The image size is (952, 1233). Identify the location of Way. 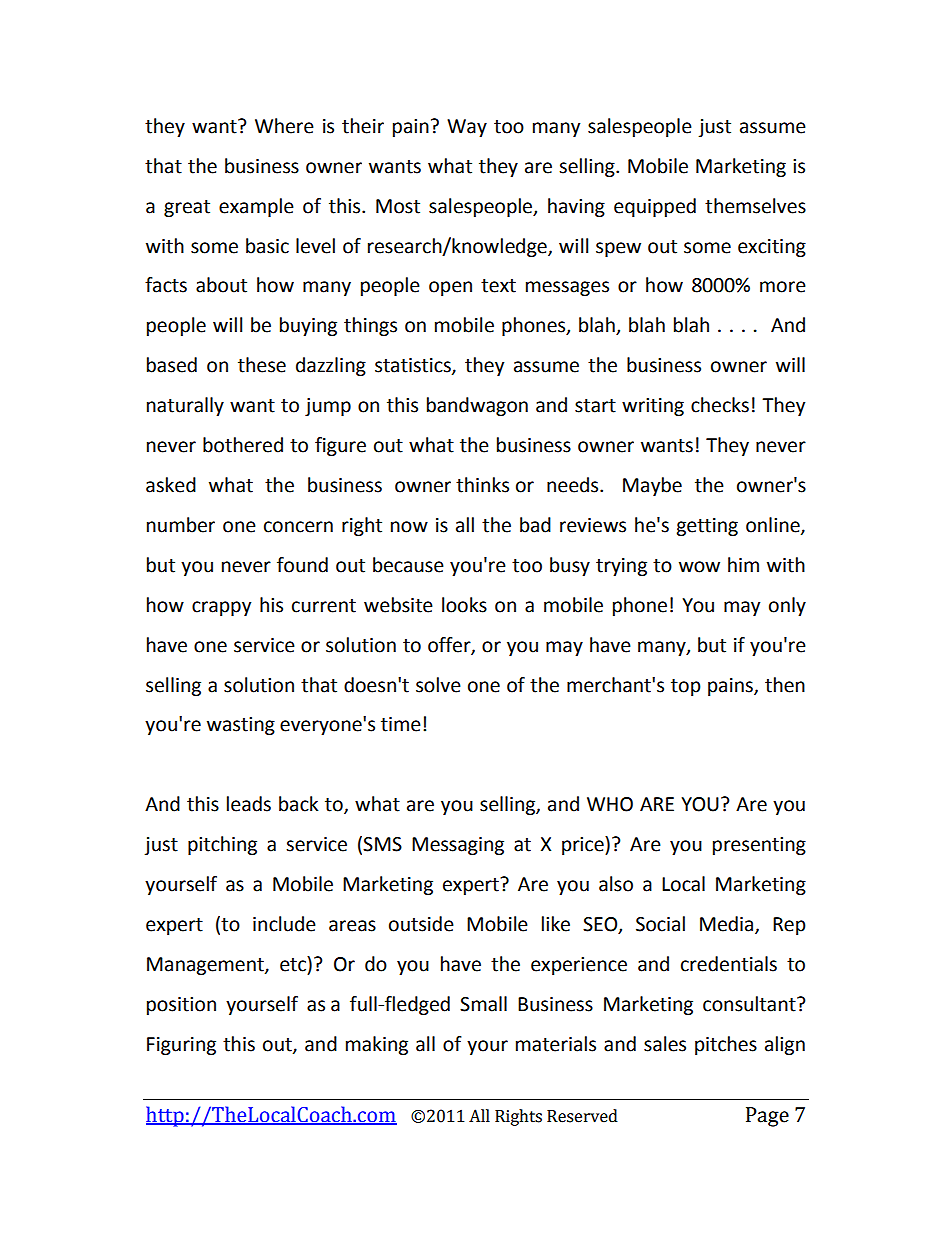
(467, 128).
